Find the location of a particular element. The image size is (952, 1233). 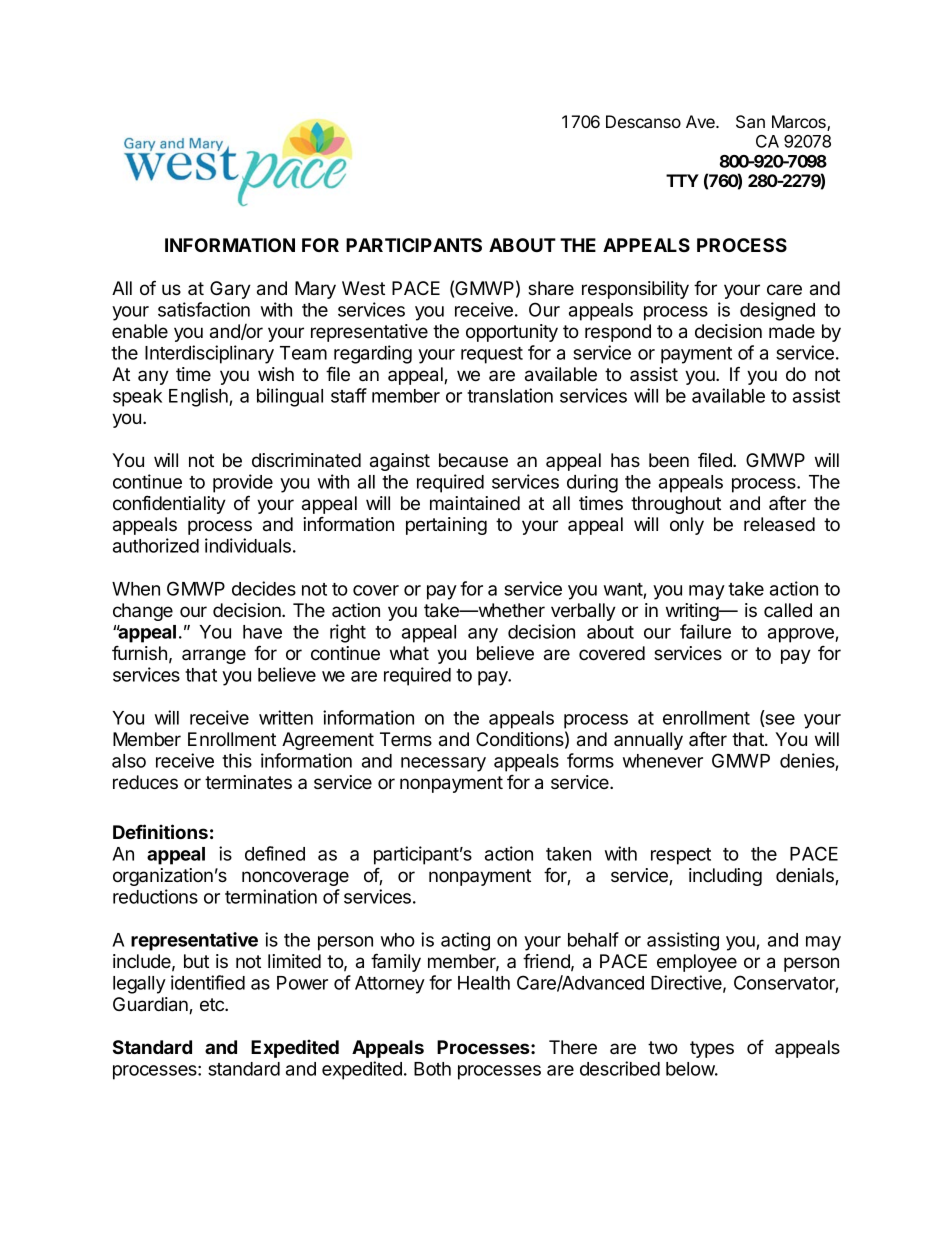

decides is located at coordinates (264, 588).
